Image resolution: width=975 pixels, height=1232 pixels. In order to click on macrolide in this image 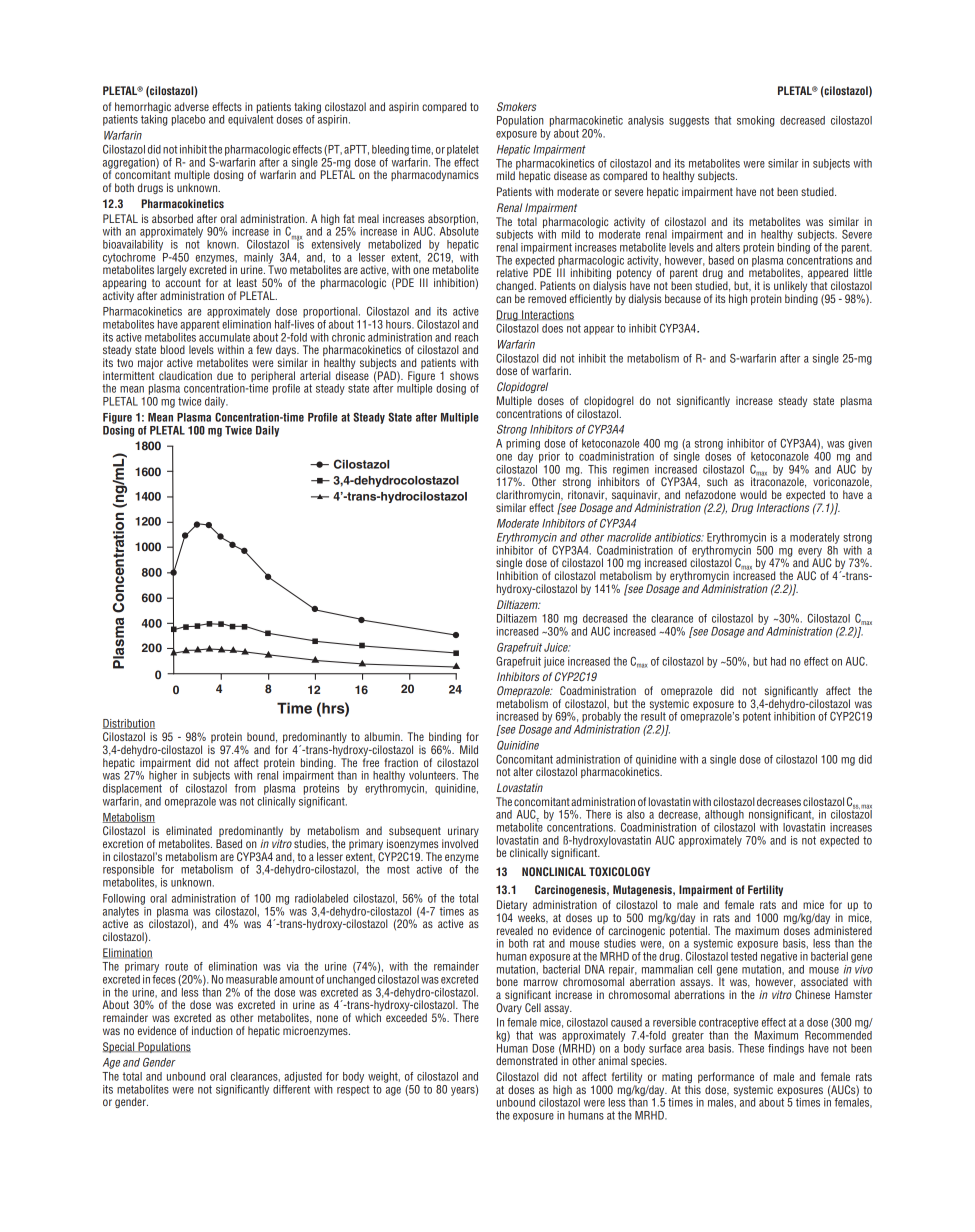, I will do `click(629, 537)`.
